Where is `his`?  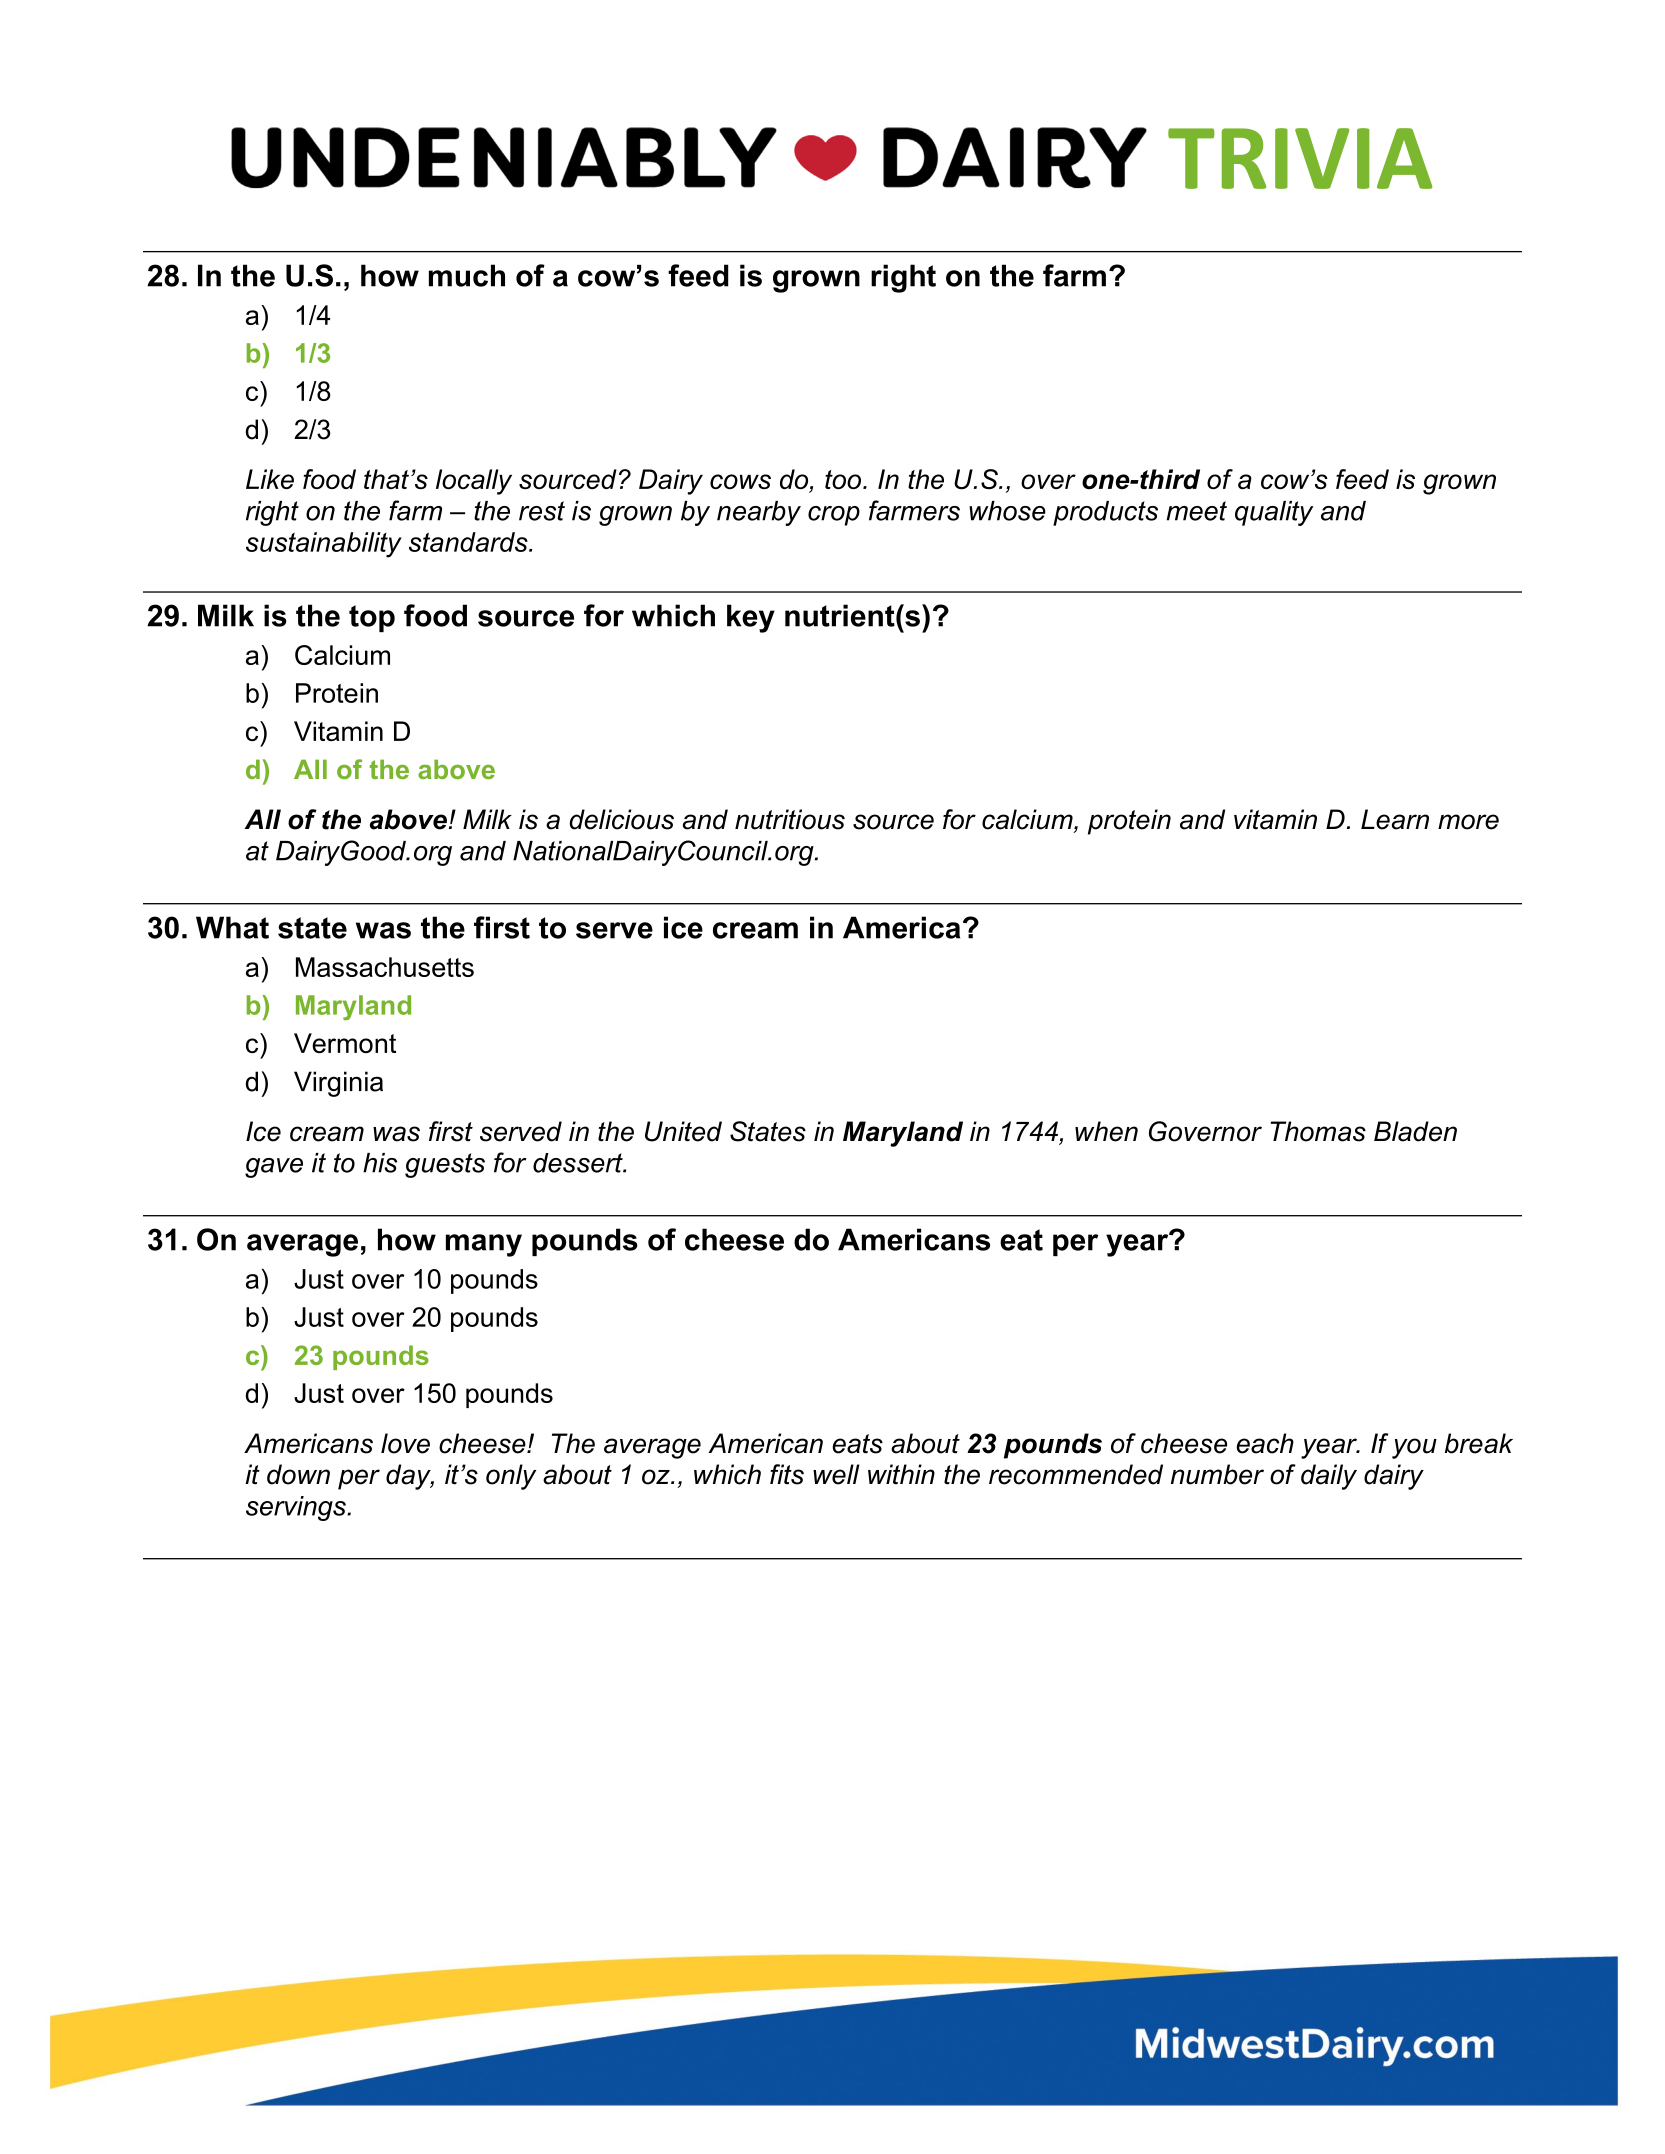
his is located at coordinates (380, 1163).
